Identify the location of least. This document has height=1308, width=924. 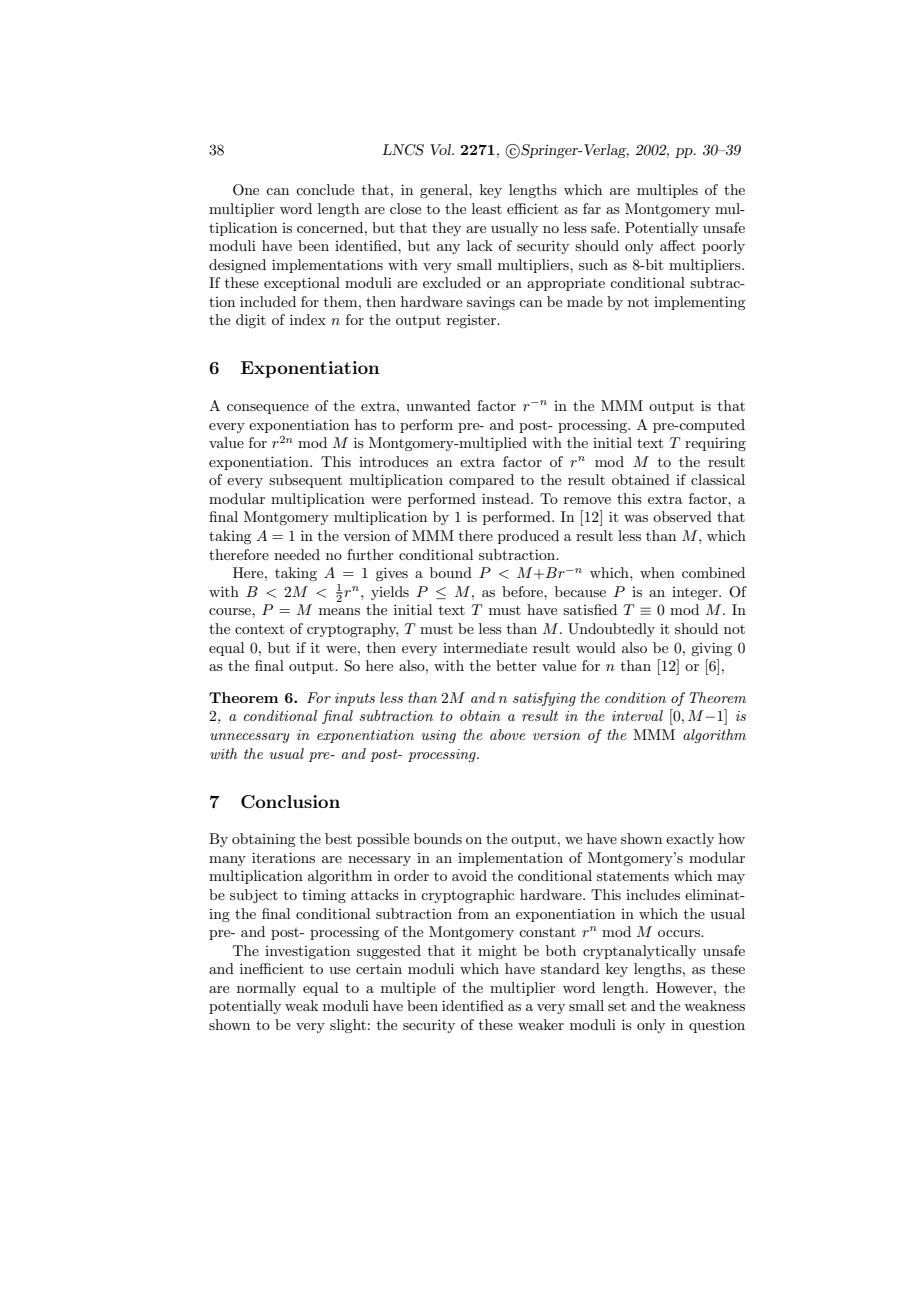
(487, 208).
